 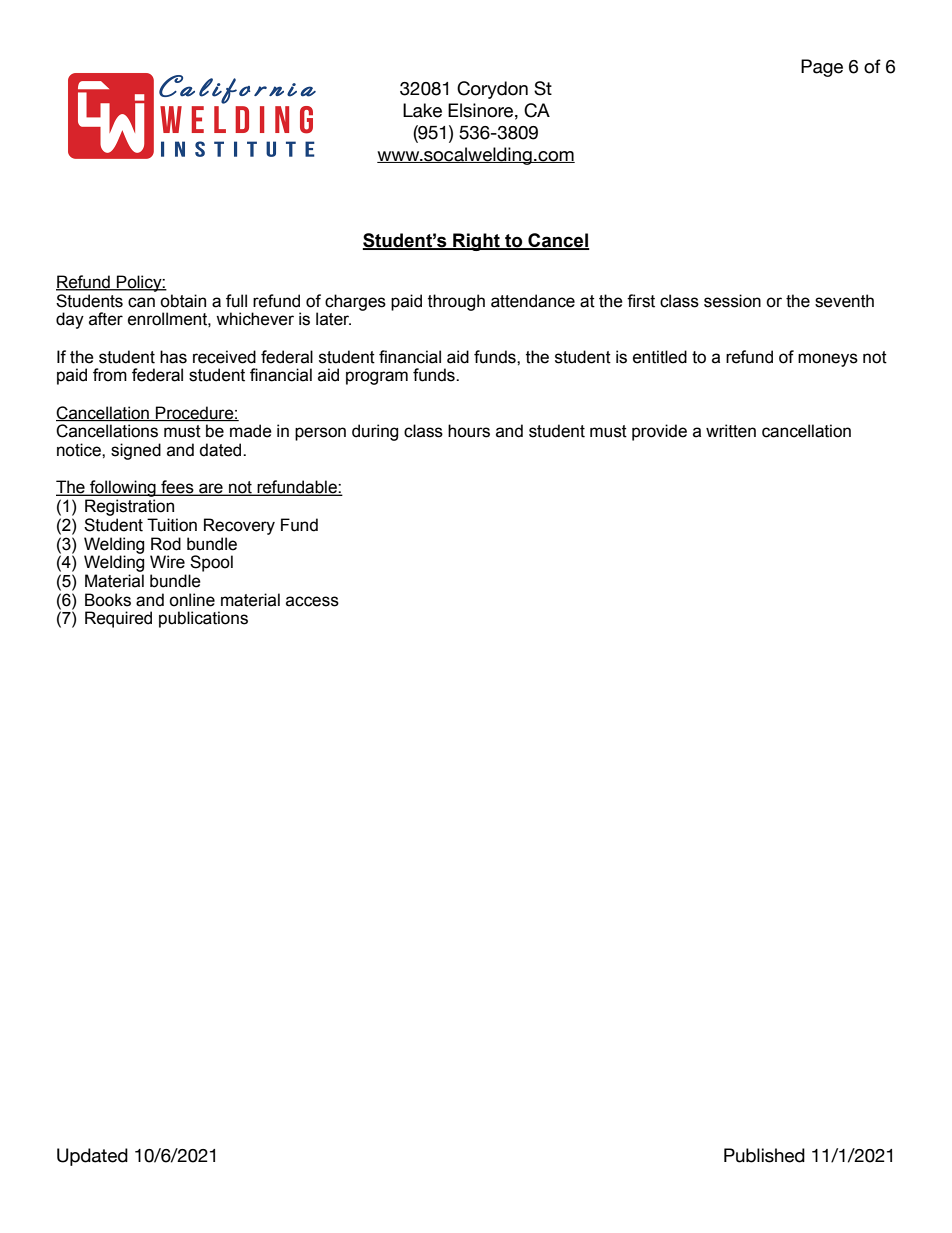 I want to click on online, so click(x=192, y=600).
